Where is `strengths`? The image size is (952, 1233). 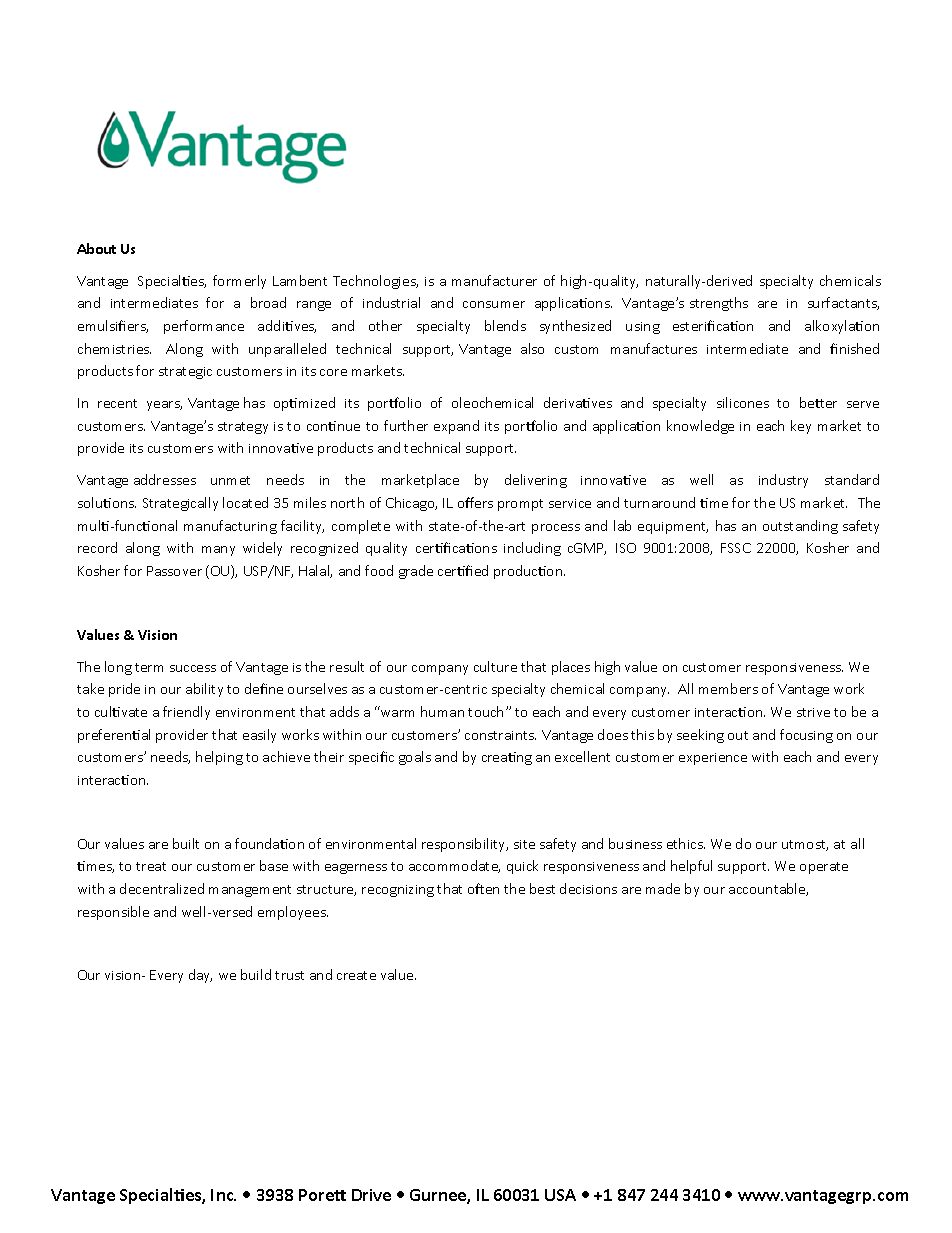
strengths is located at coordinates (719, 304).
